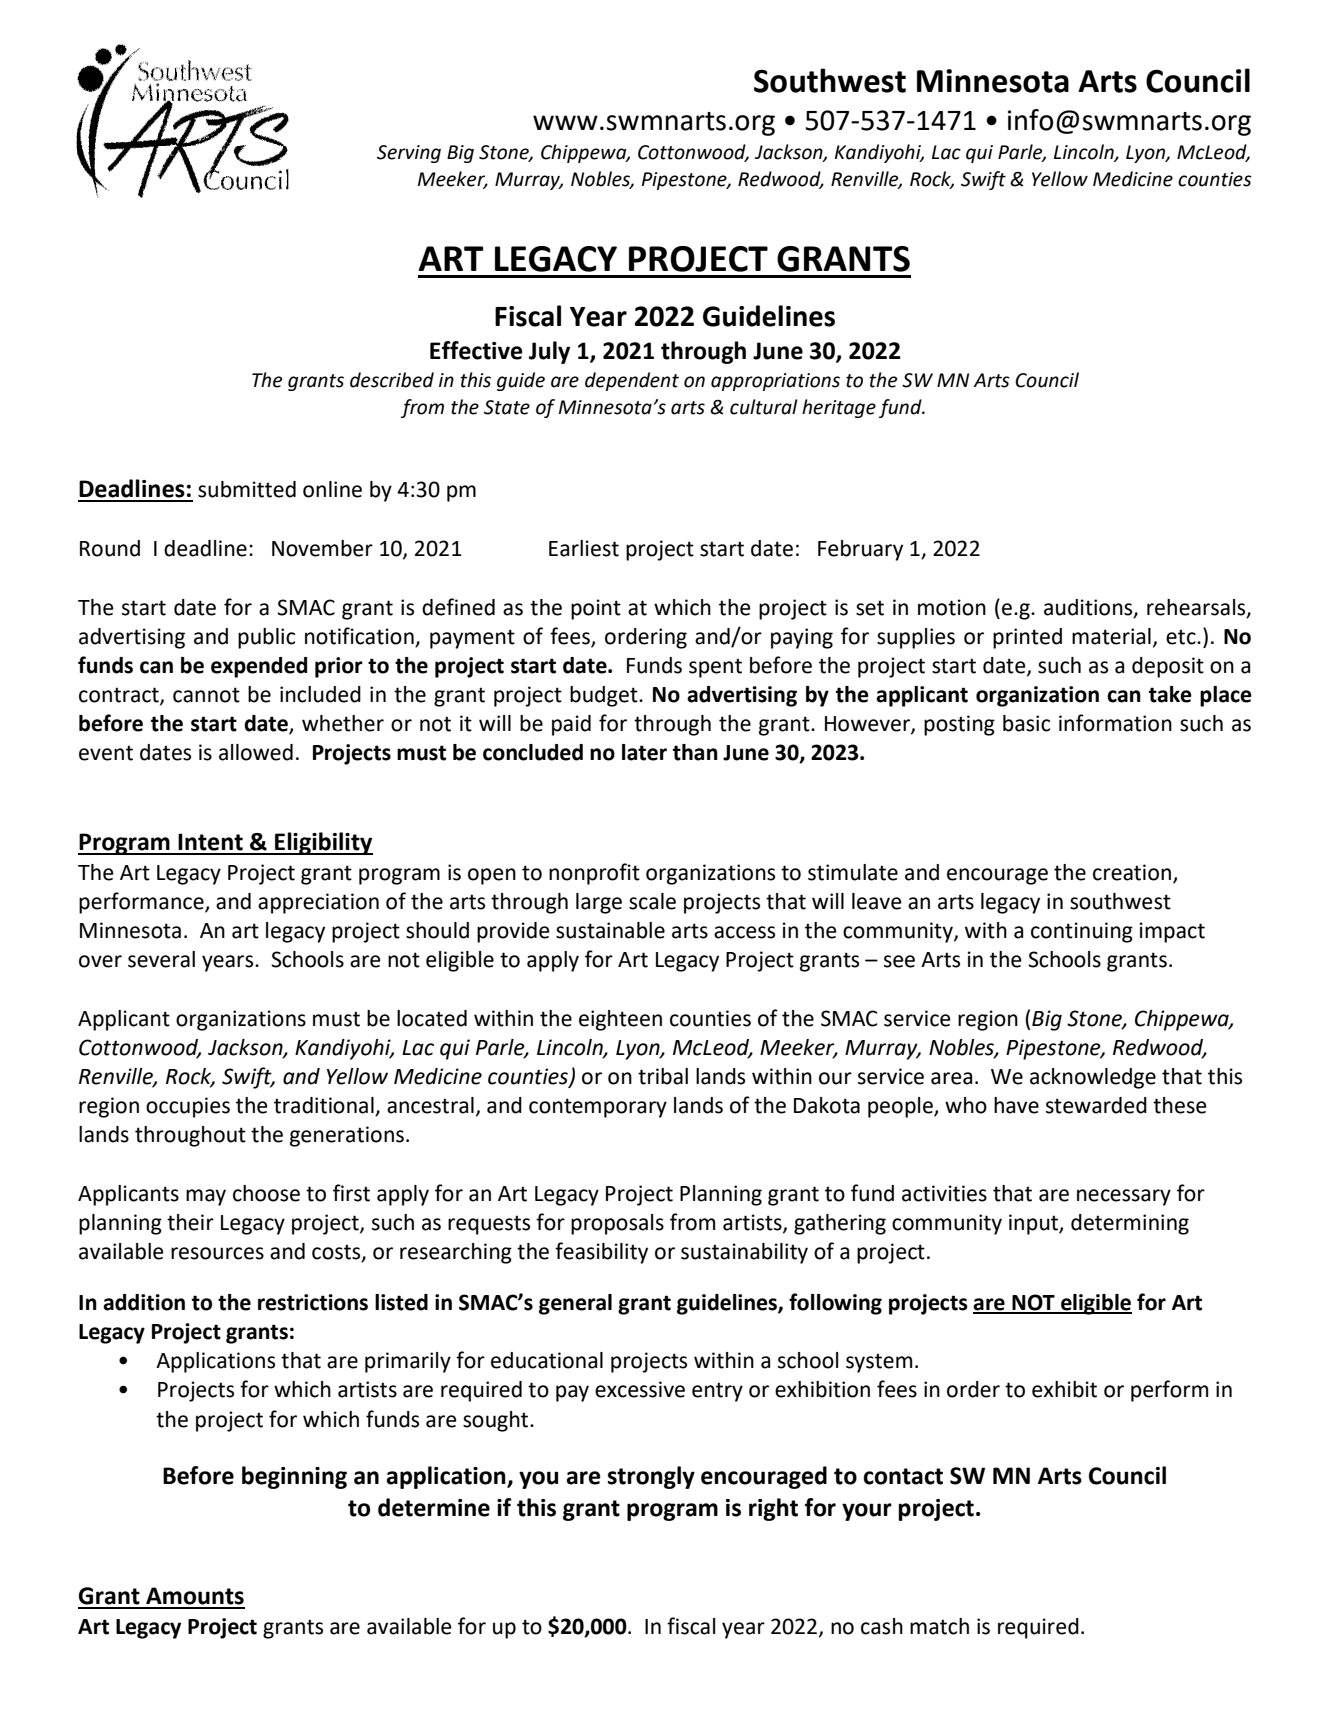  What do you see at coordinates (663, 1076) in the screenshot?
I see `tribal` at bounding box center [663, 1076].
